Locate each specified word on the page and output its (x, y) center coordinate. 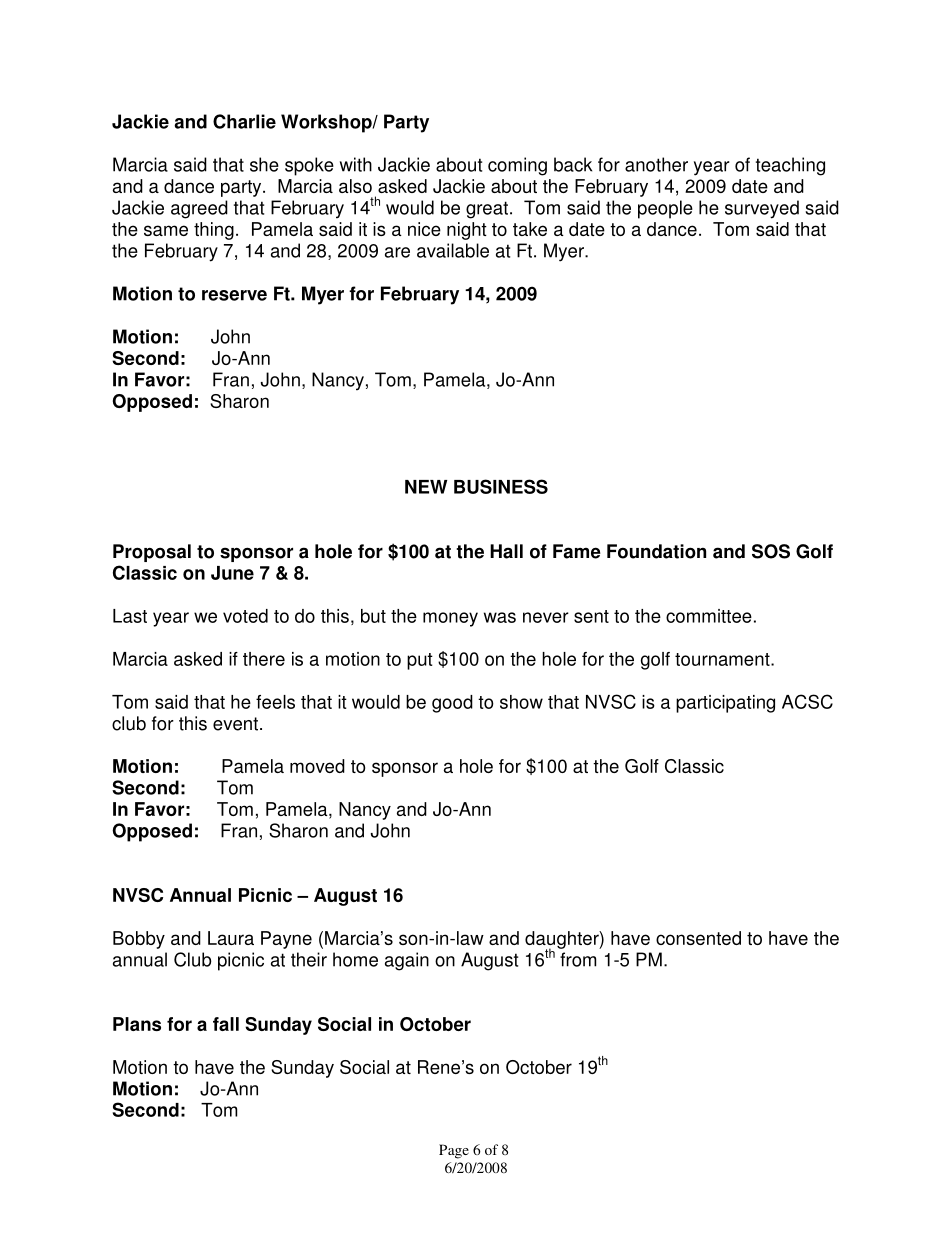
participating (725, 704)
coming (517, 166)
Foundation (656, 551)
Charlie (244, 121)
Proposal (152, 553)
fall (226, 1024)
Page (454, 1151)
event (237, 724)
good (452, 704)
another (656, 164)
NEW (426, 487)
